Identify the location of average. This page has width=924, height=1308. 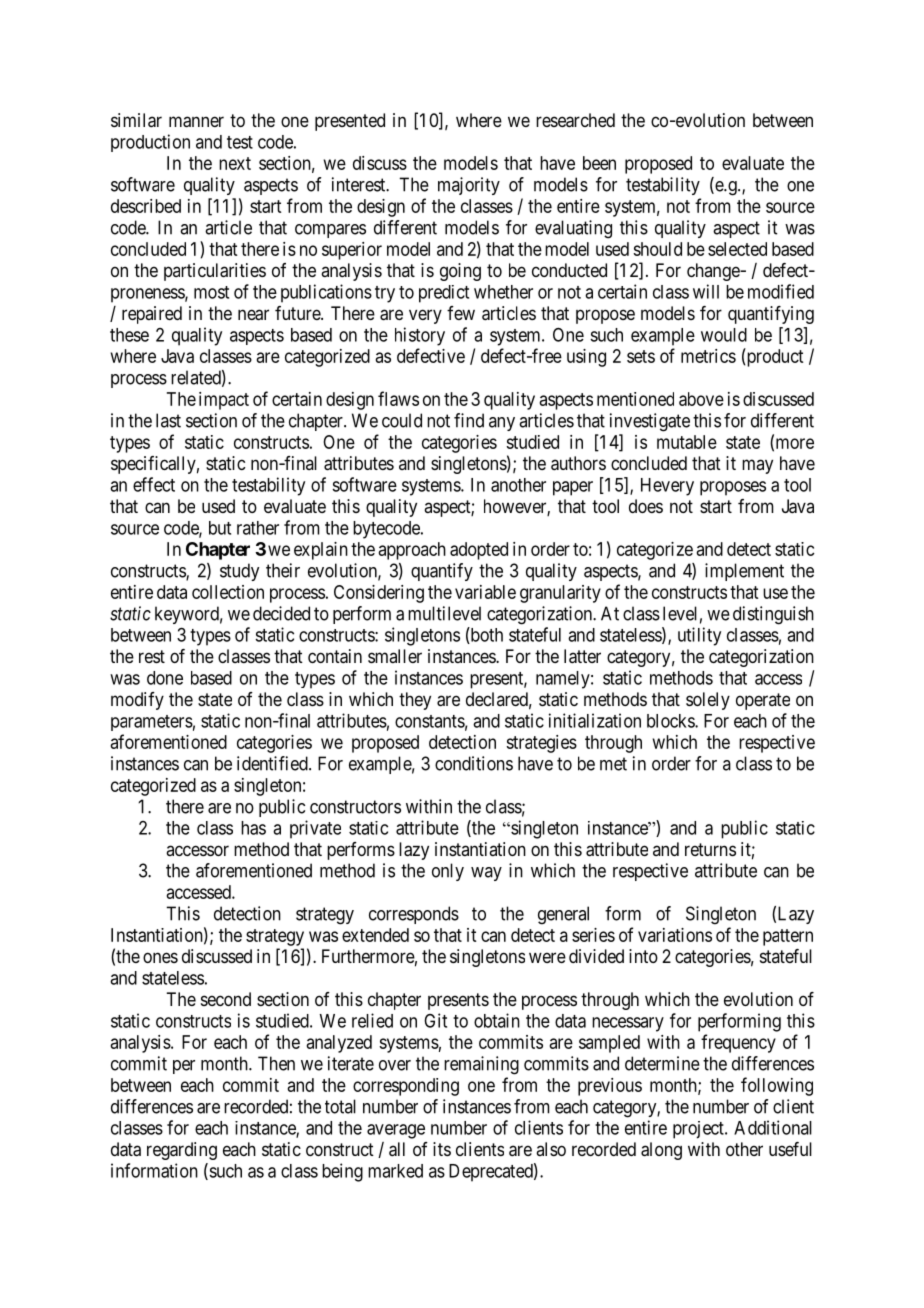
(396, 1131).
